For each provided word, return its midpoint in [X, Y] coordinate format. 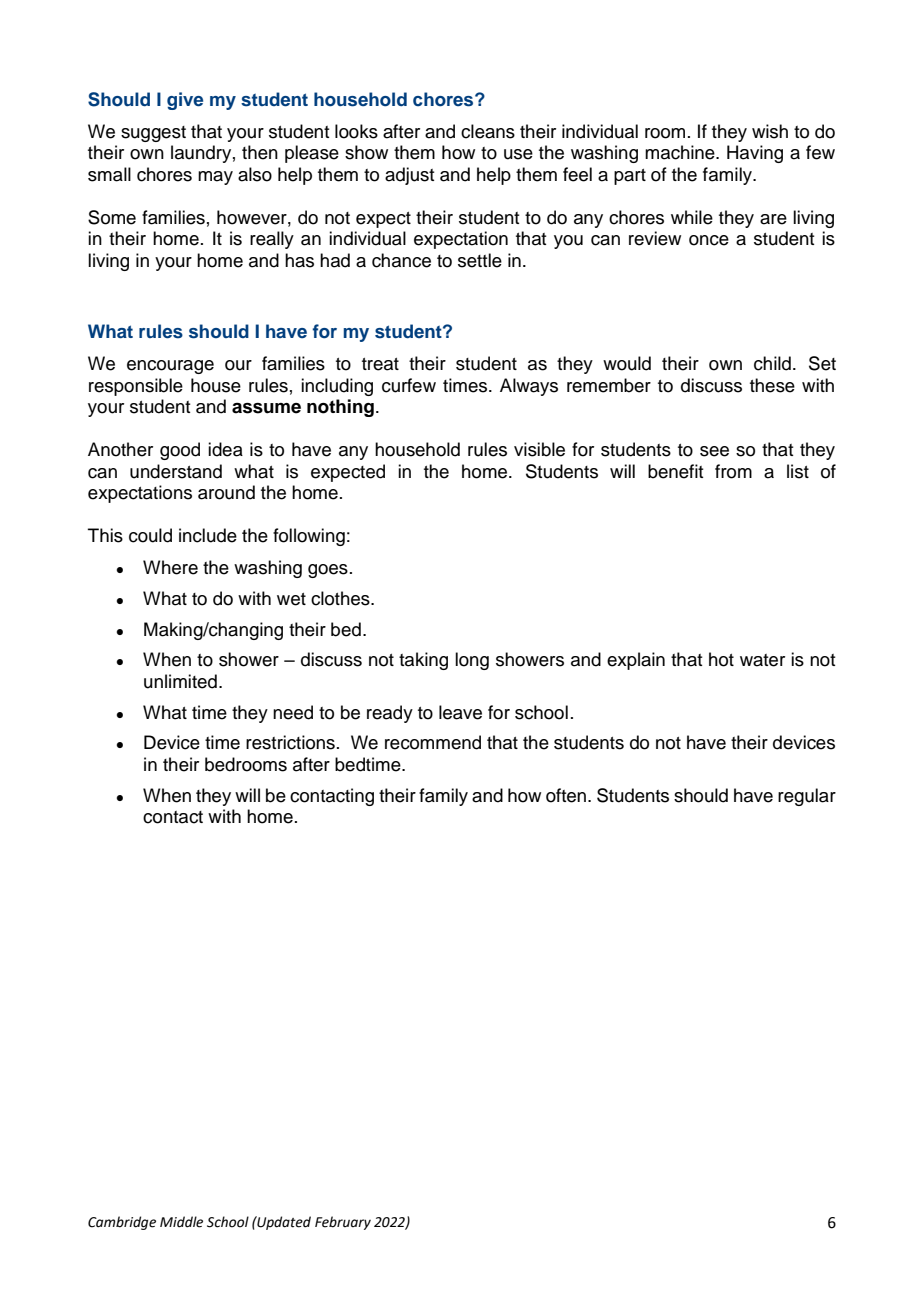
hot [721, 659]
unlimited [180, 681]
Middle [181, 1222]
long [472, 661]
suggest [153, 134]
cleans [488, 131]
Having [755, 154]
